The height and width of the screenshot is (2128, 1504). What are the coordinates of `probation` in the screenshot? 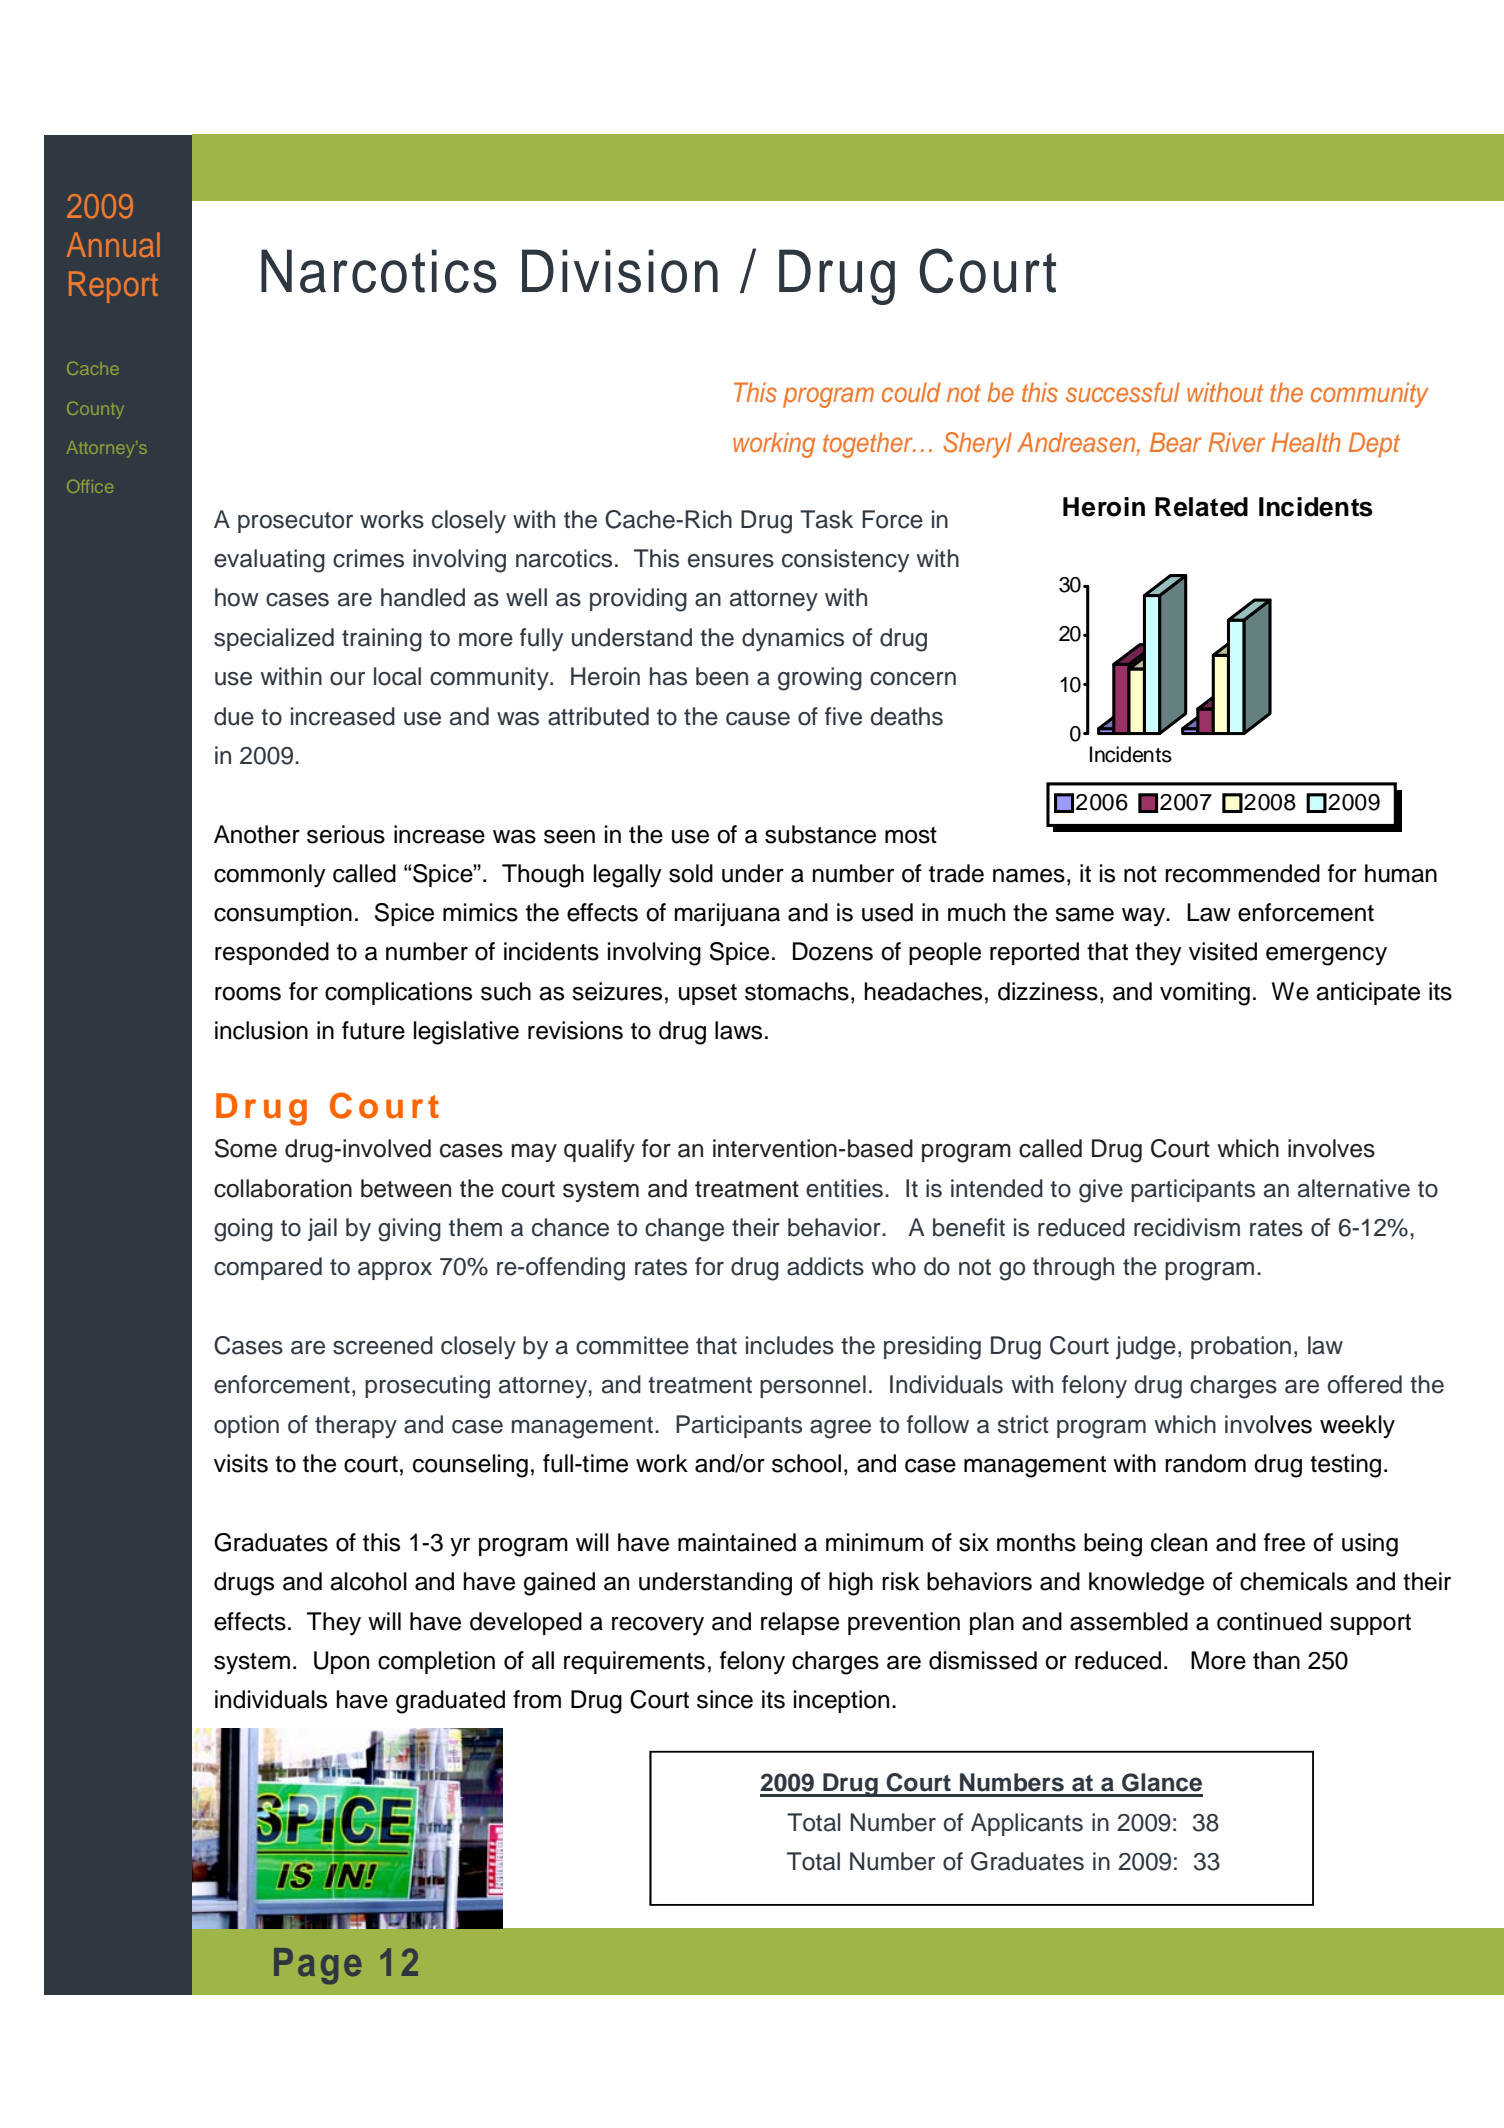 It's located at (1241, 1347).
